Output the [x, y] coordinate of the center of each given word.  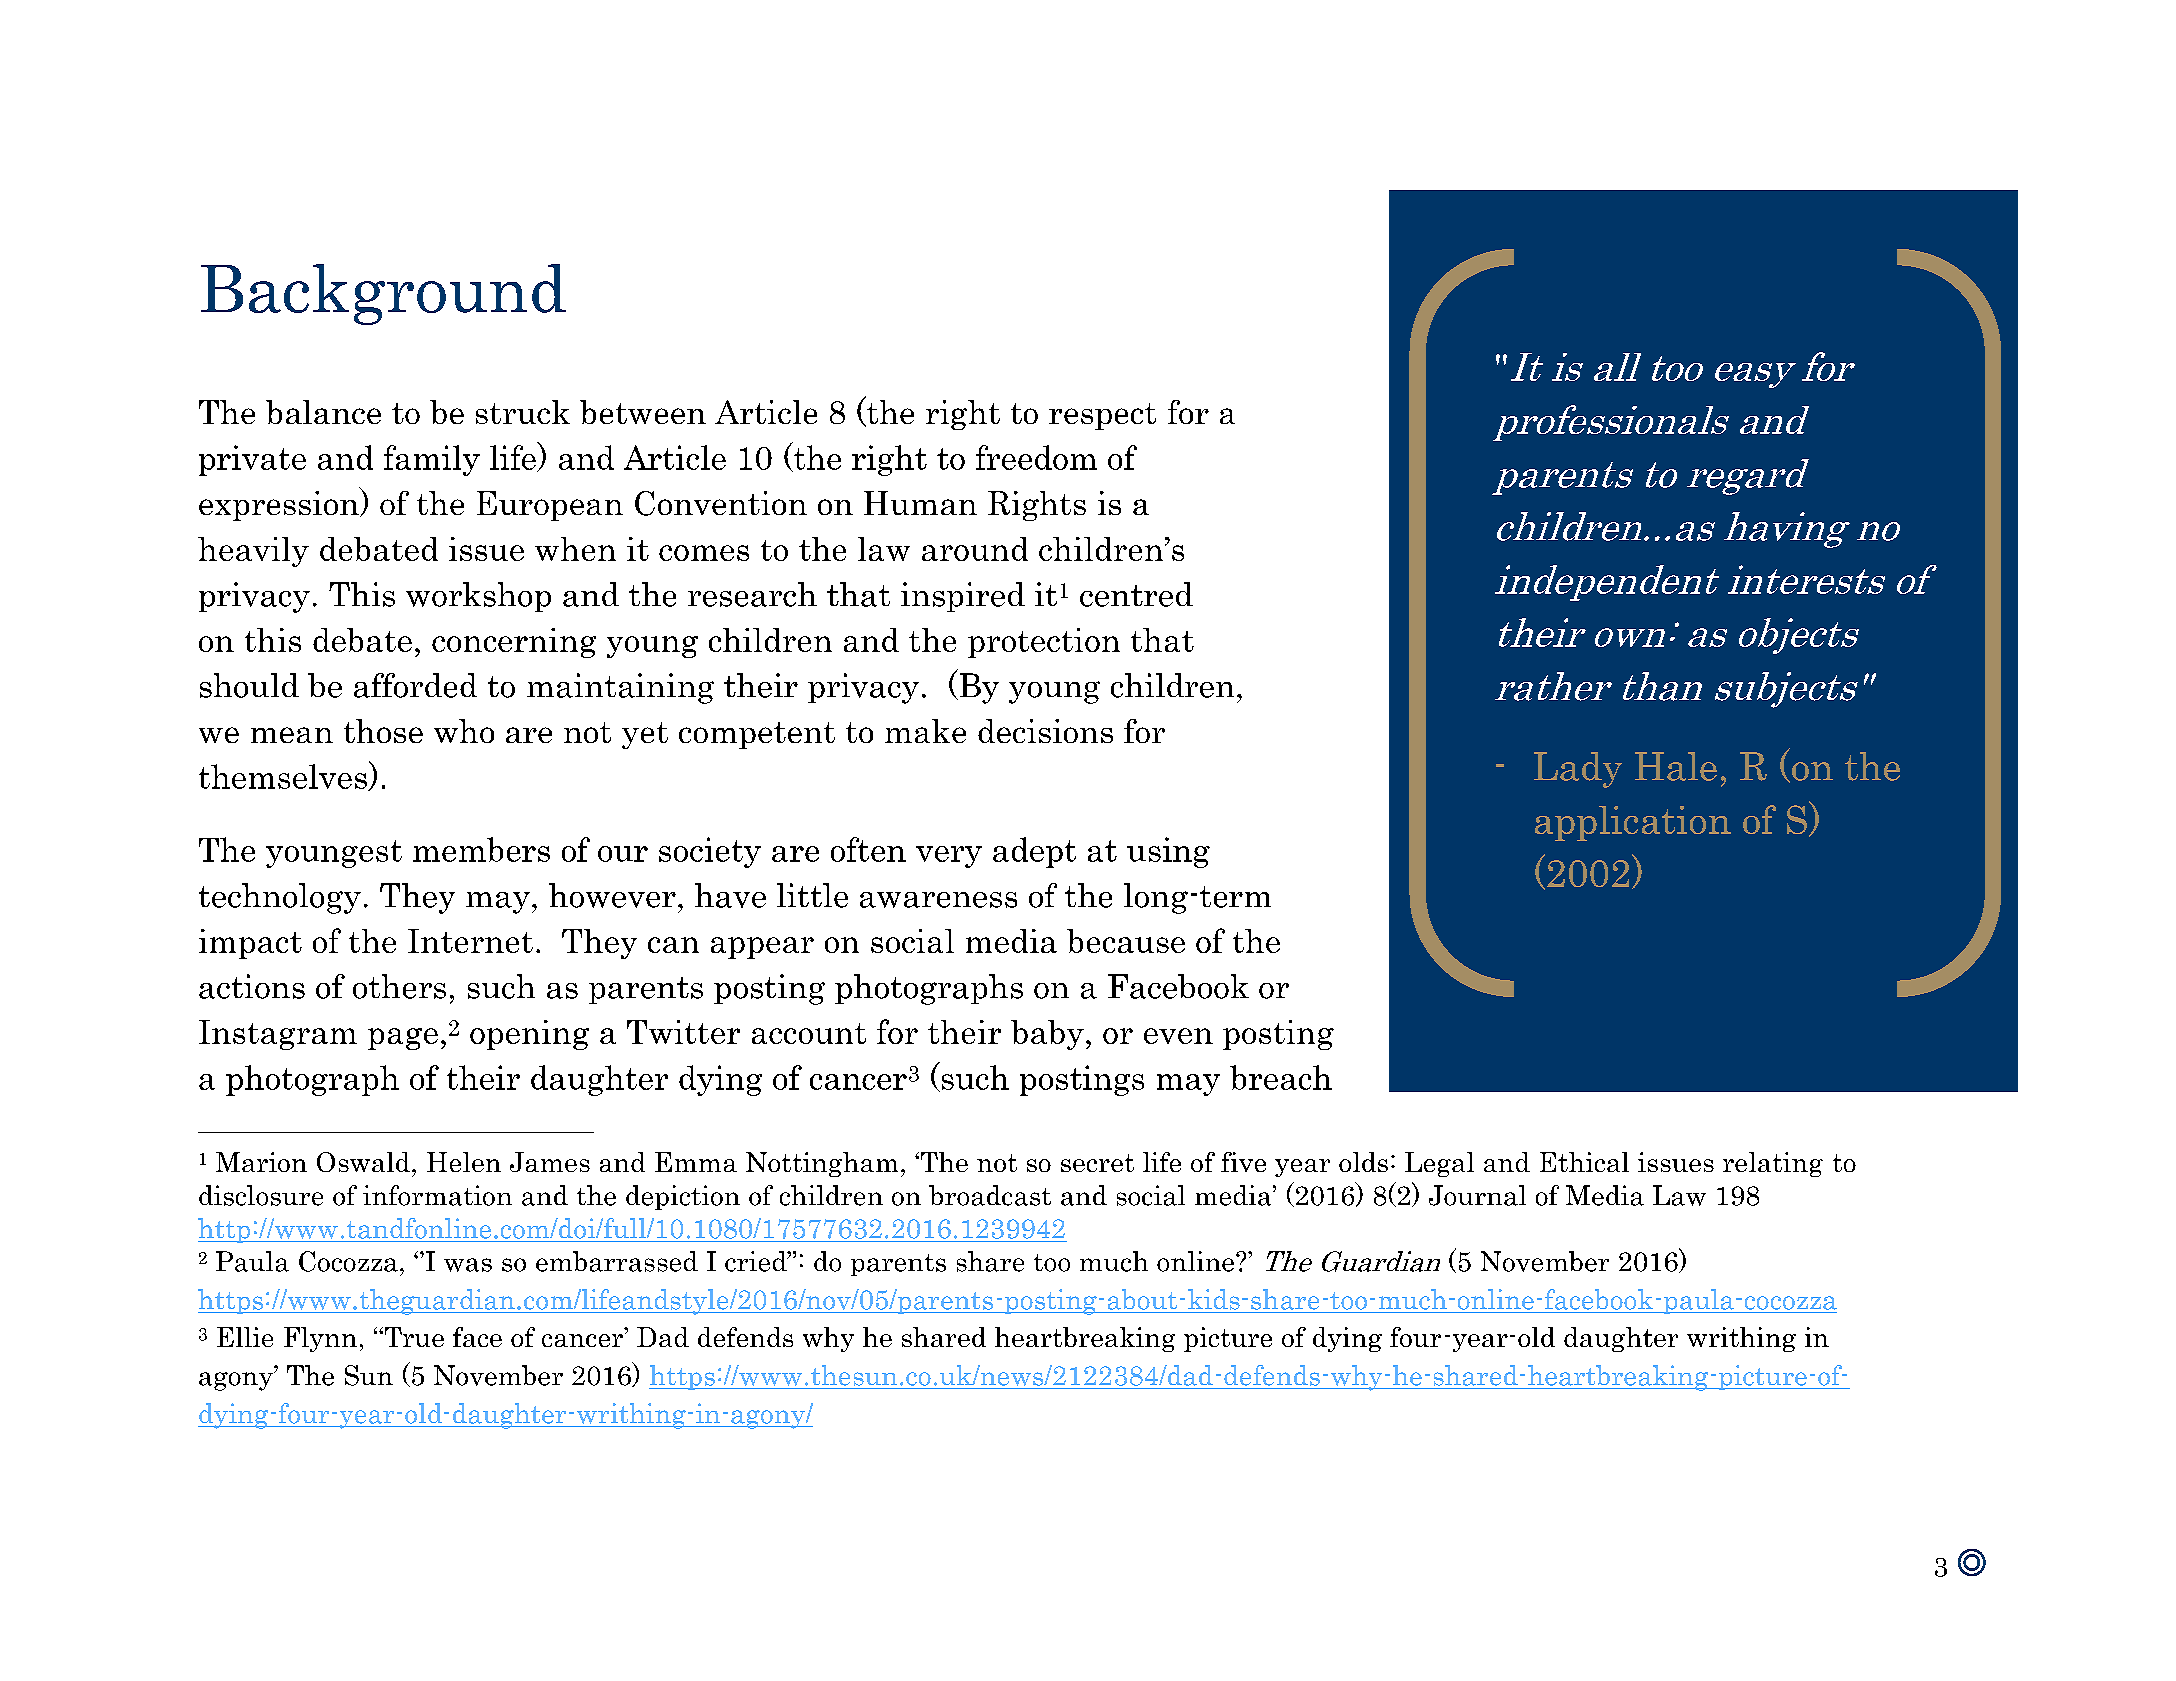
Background [383, 294]
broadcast [990, 1195]
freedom [1036, 457]
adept [1034, 852]
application [1633, 823]
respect [1102, 416]
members [481, 849]
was [468, 1265]
